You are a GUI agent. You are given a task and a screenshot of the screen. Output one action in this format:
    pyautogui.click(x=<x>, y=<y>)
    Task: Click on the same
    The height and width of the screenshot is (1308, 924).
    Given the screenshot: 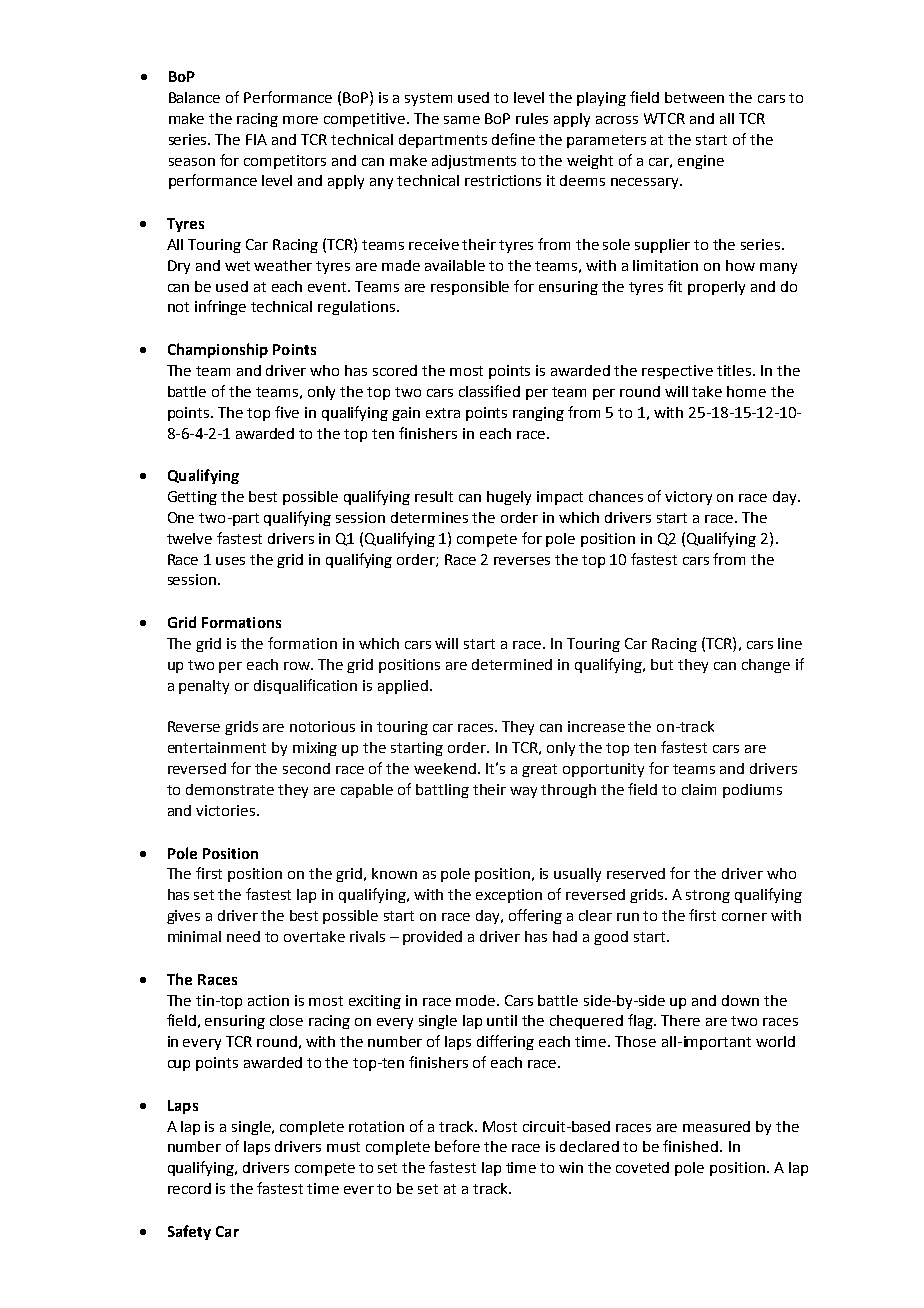 What is the action you would take?
    pyautogui.click(x=462, y=120)
